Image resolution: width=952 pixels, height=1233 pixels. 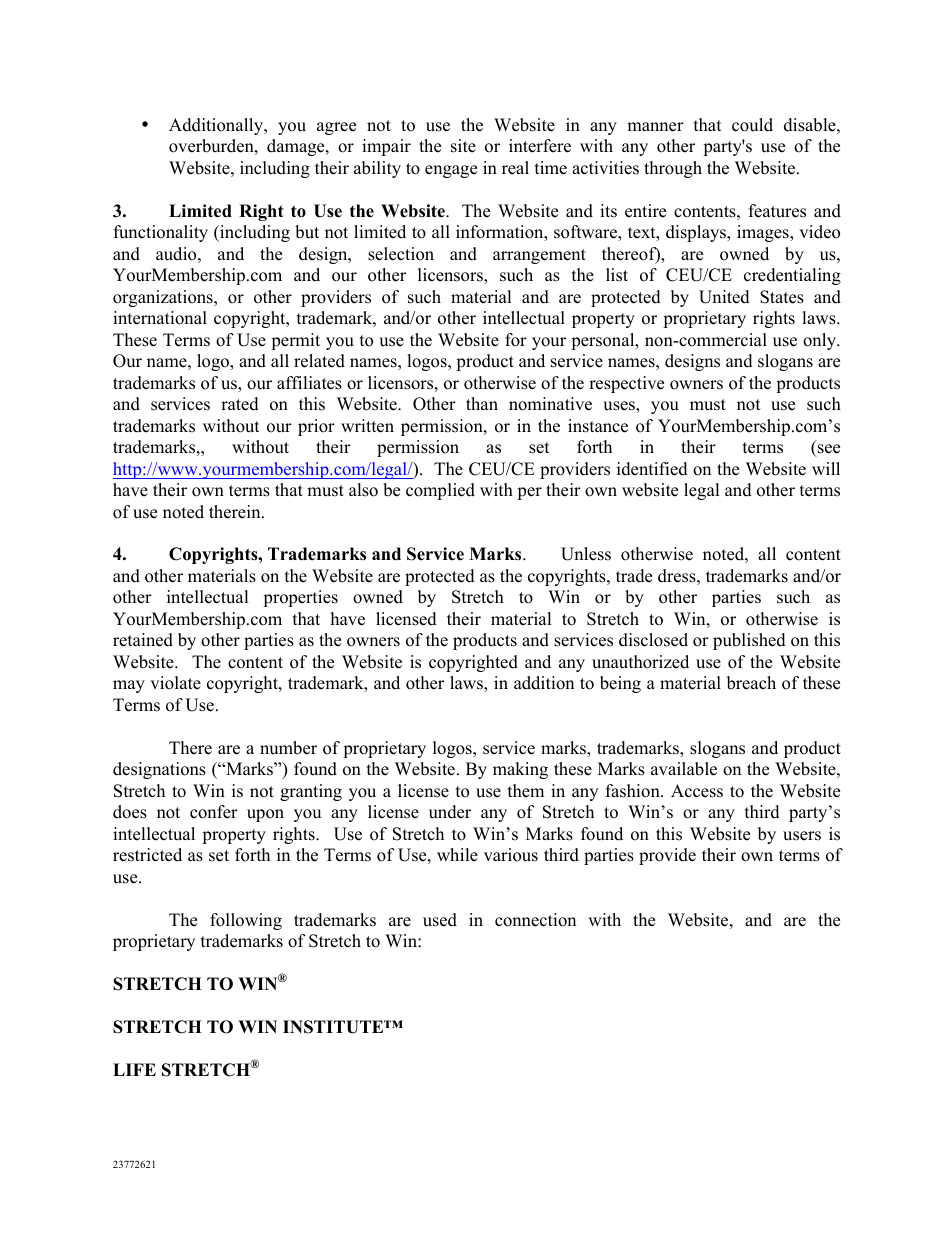 What do you see at coordinates (300, 598) in the screenshot?
I see `properties` at bounding box center [300, 598].
